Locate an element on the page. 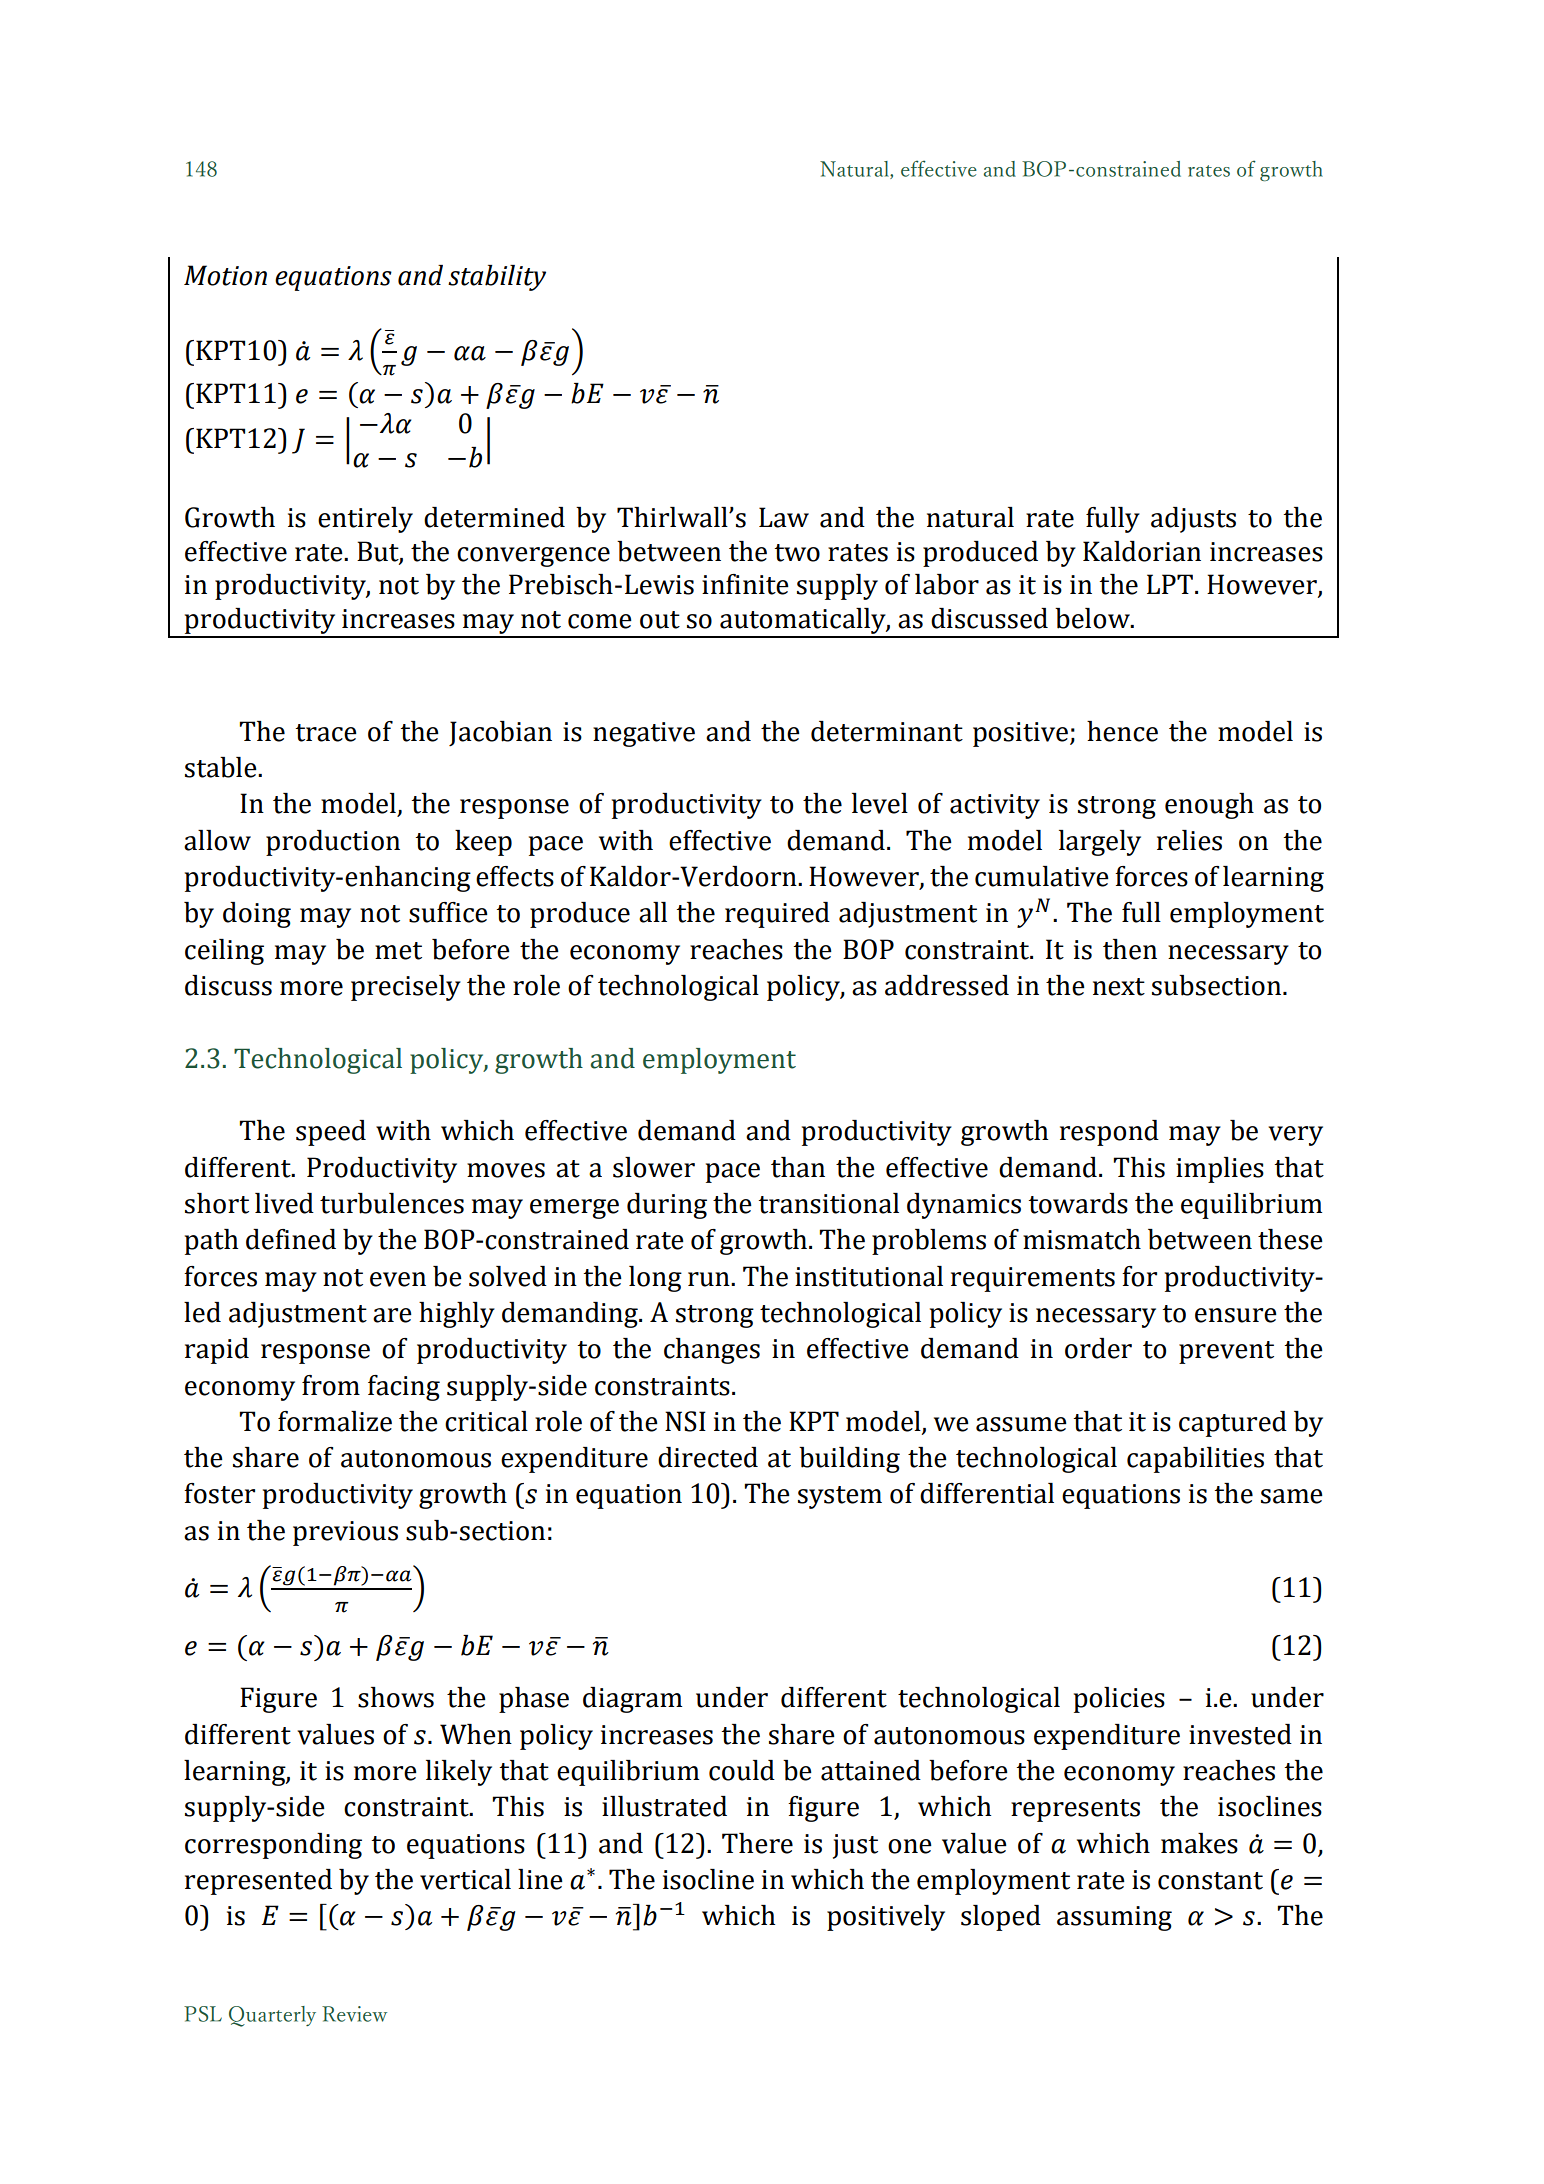  hence is located at coordinates (1122, 731).
